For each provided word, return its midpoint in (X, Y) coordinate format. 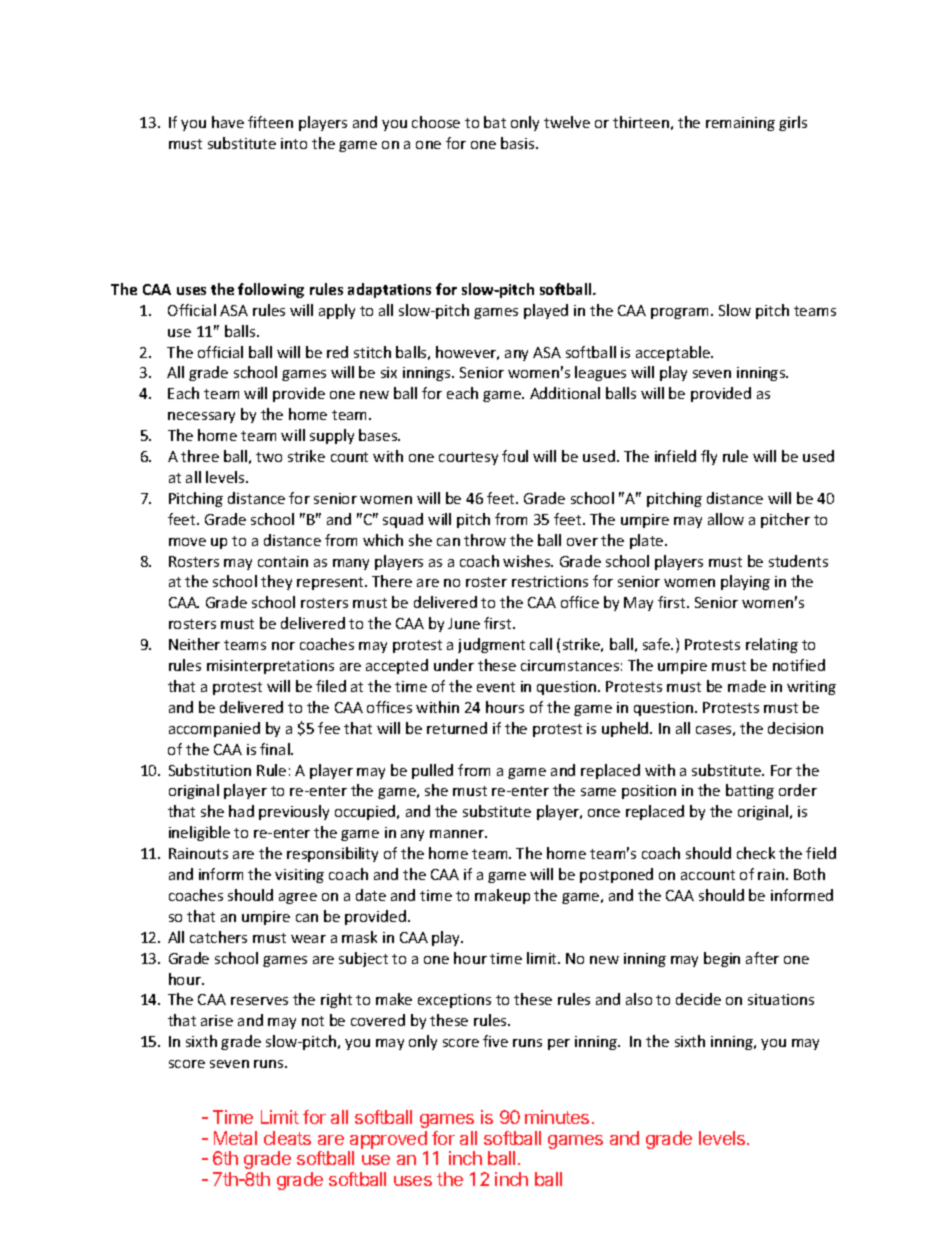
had (241, 811)
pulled (432, 771)
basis (519, 143)
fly (709, 457)
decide (698, 999)
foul (515, 456)
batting (750, 791)
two (269, 457)
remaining (740, 124)
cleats (287, 1138)
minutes (557, 1117)
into (294, 143)
